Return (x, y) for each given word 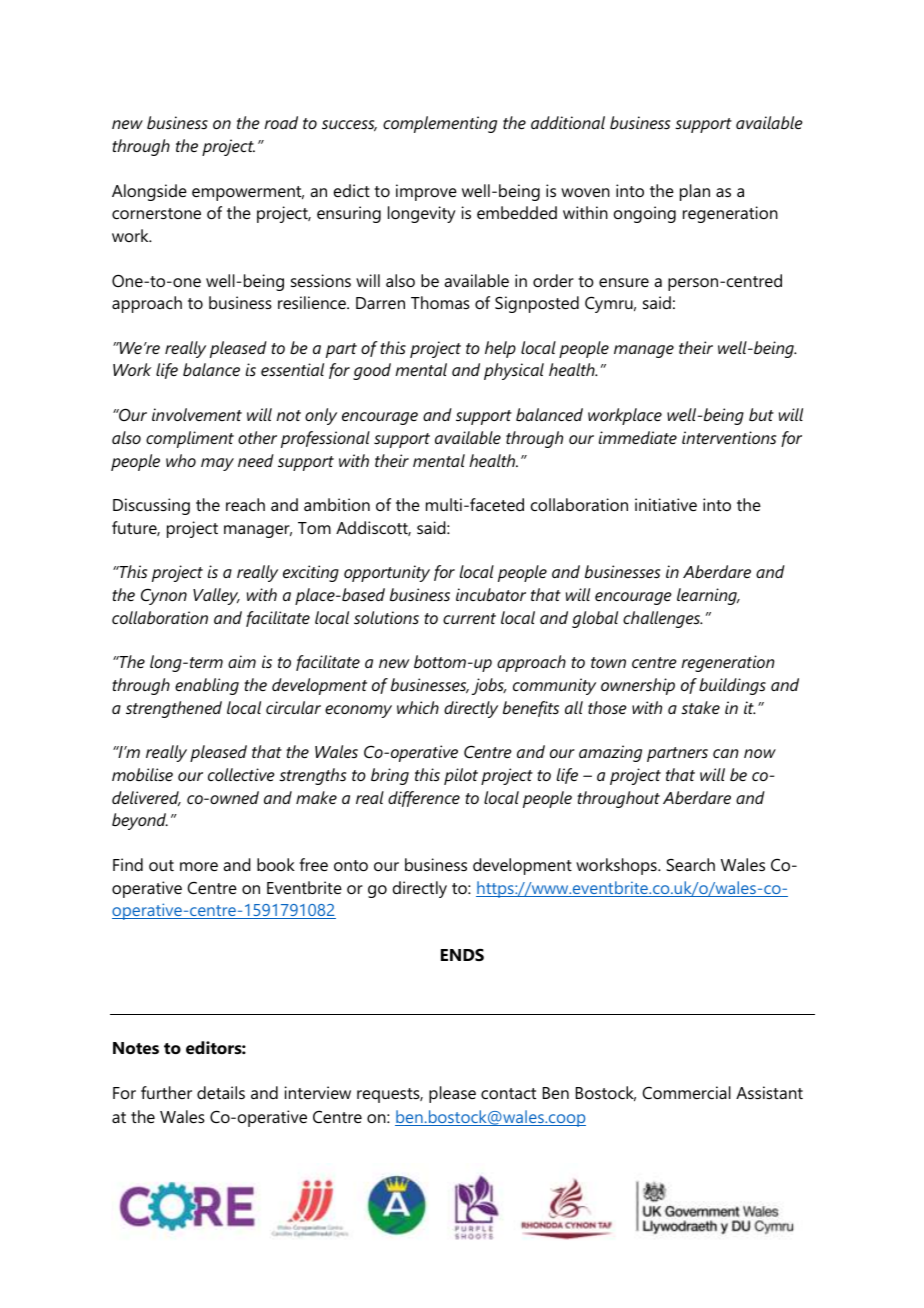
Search (690, 864)
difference (424, 799)
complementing (440, 124)
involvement (197, 414)
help (500, 349)
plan (695, 192)
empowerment (248, 193)
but (761, 414)
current (469, 618)
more (199, 866)
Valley (216, 596)
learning (708, 596)
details (221, 1092)
